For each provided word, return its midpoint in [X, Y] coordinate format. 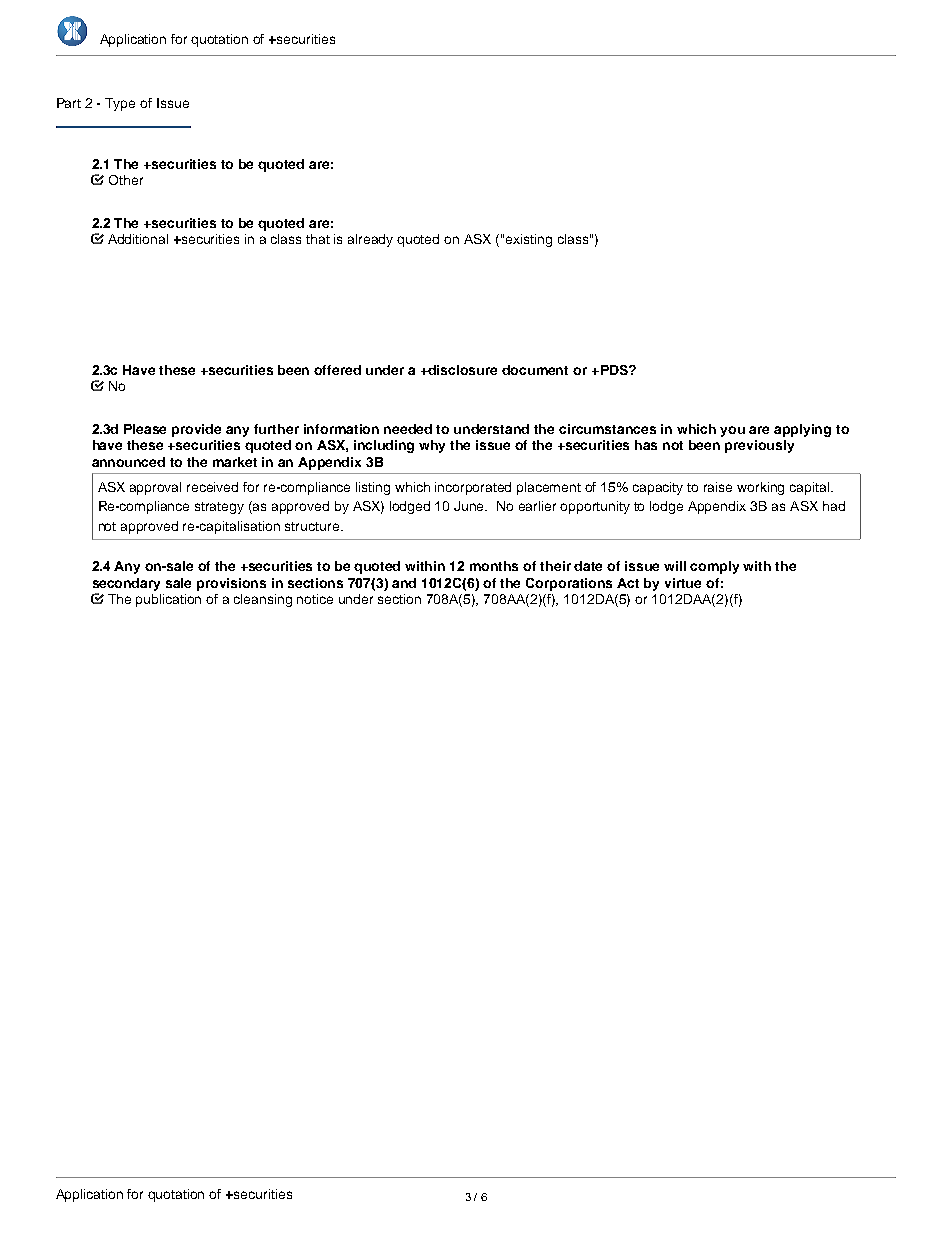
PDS [614, 370]
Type [120, 104]
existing [529, 240]
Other [126, 180]
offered [337, 370]
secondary [126, 584]
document [535, 370]
